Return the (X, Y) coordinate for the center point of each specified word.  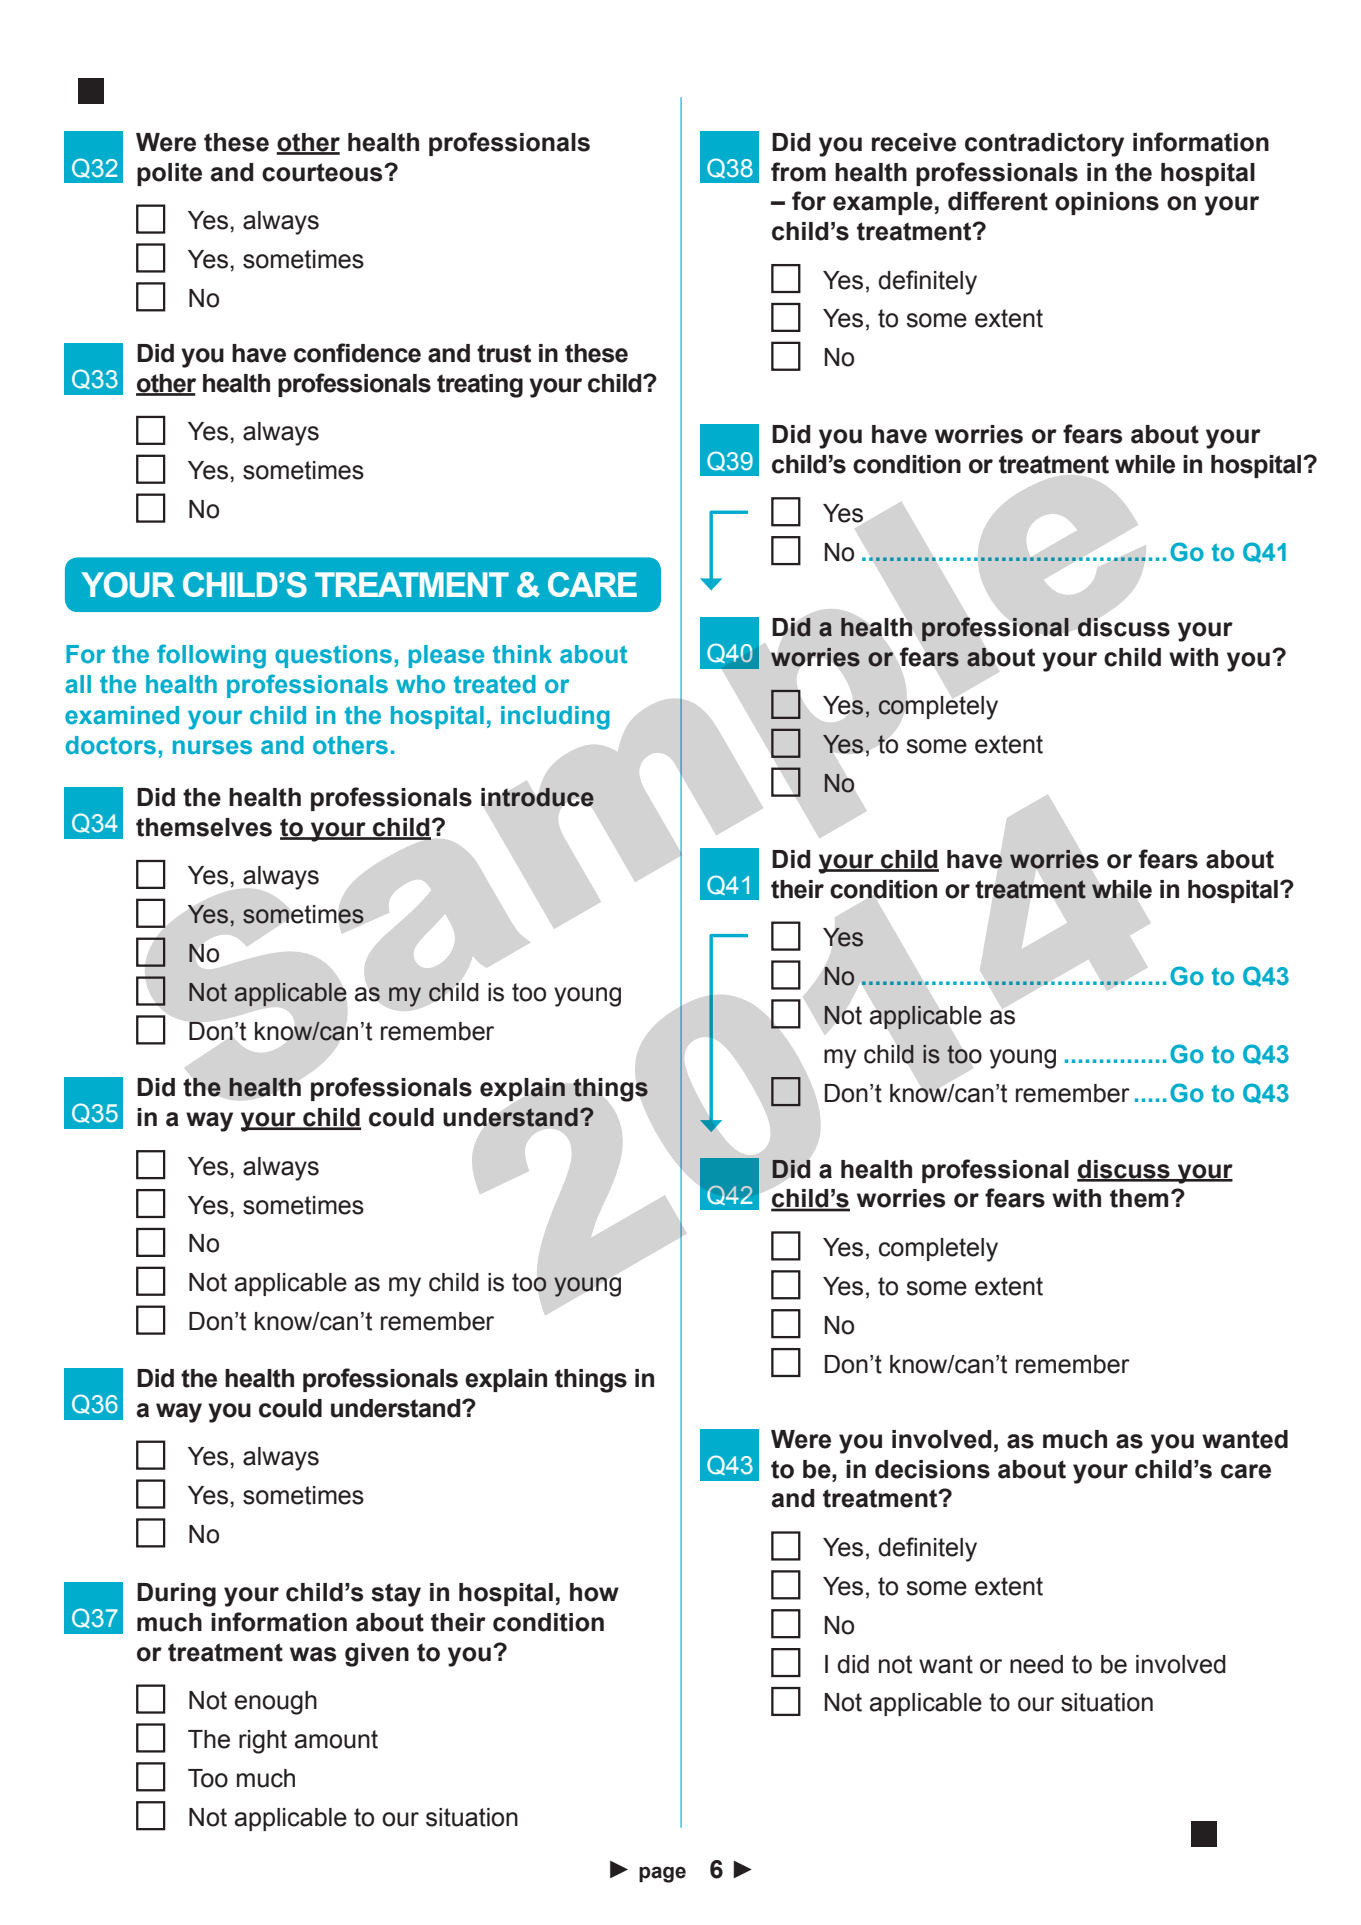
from (798, 172)
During (176, 1595)
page (662, 1874)
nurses (212, 747)
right (263, 1742)
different (998, 201)
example (883, 203)
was (313, 1654)
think (522, 654)
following (211, 656)
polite (169, 174)
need (1036, 1664)
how (594, 1592)
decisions (932, 1469)
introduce (537, 797)
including (555, 718)
